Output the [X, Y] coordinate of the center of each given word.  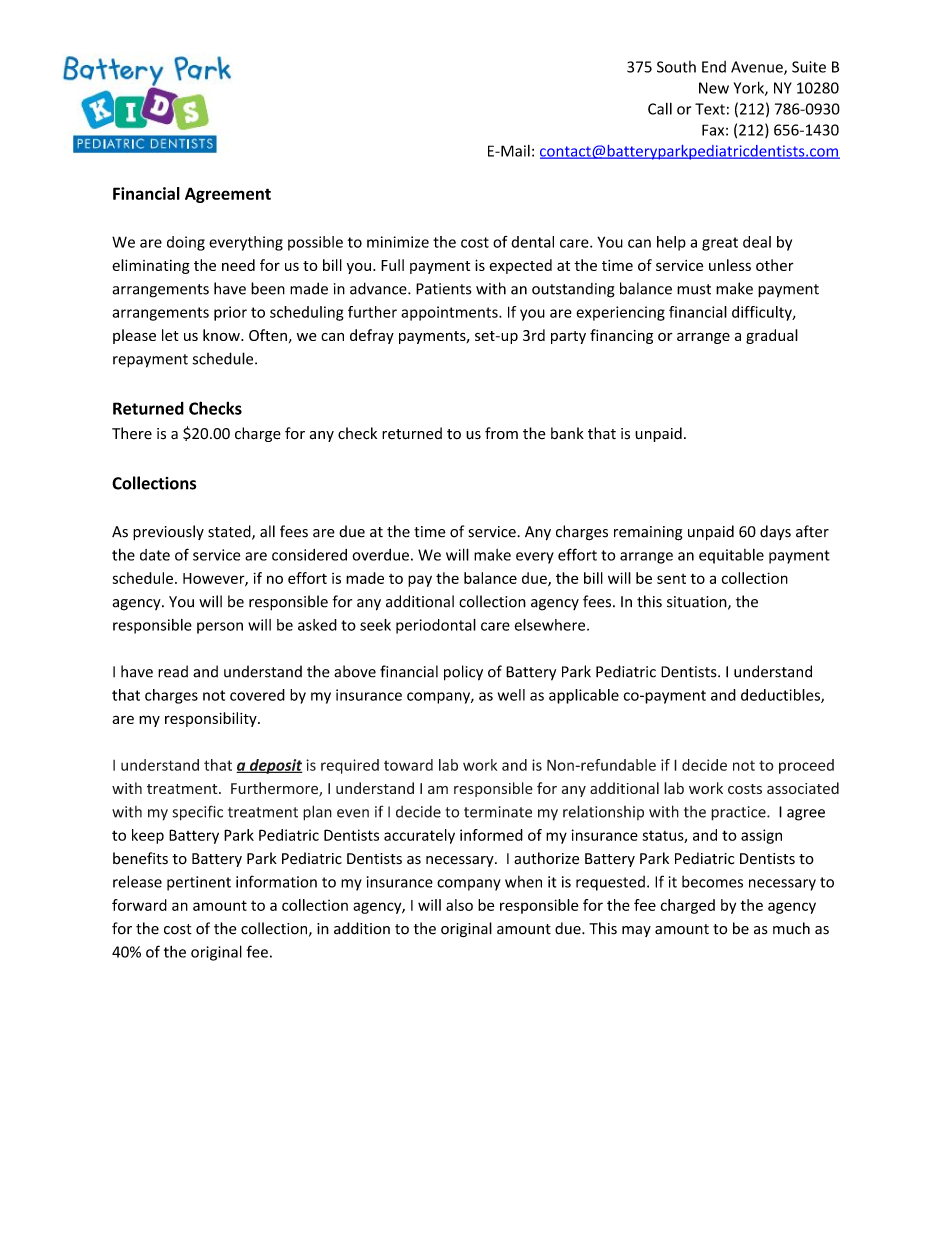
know [222, 335]
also [459, 905]
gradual [772, 336]
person [220, 628]
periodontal [436, 626]
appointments [450, 313]
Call [660, 108]
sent [671, 579]
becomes [712, 882]
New [714, 88]
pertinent [199, 883]
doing [186, 243]
